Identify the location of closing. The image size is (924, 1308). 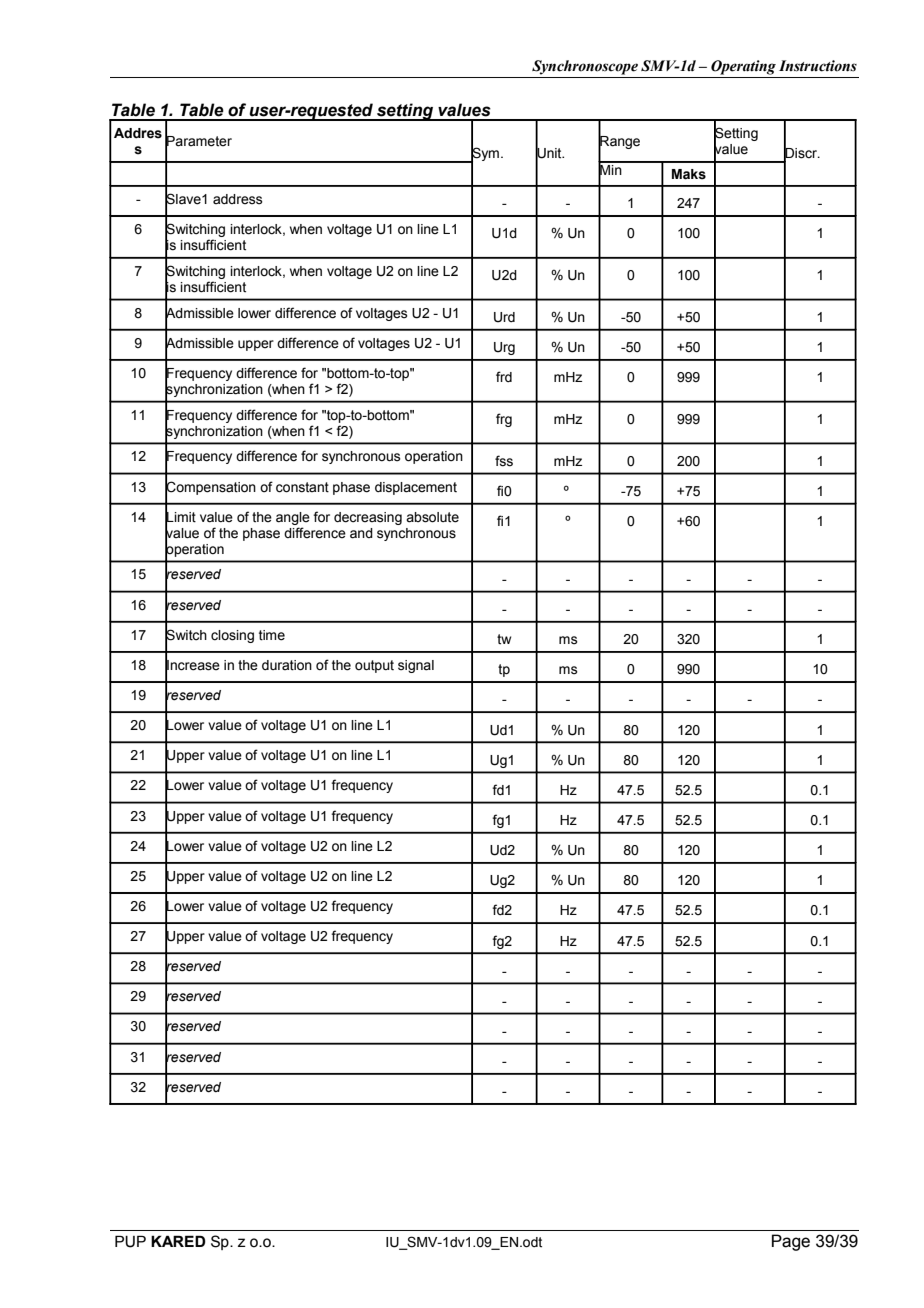
(232, 636).
